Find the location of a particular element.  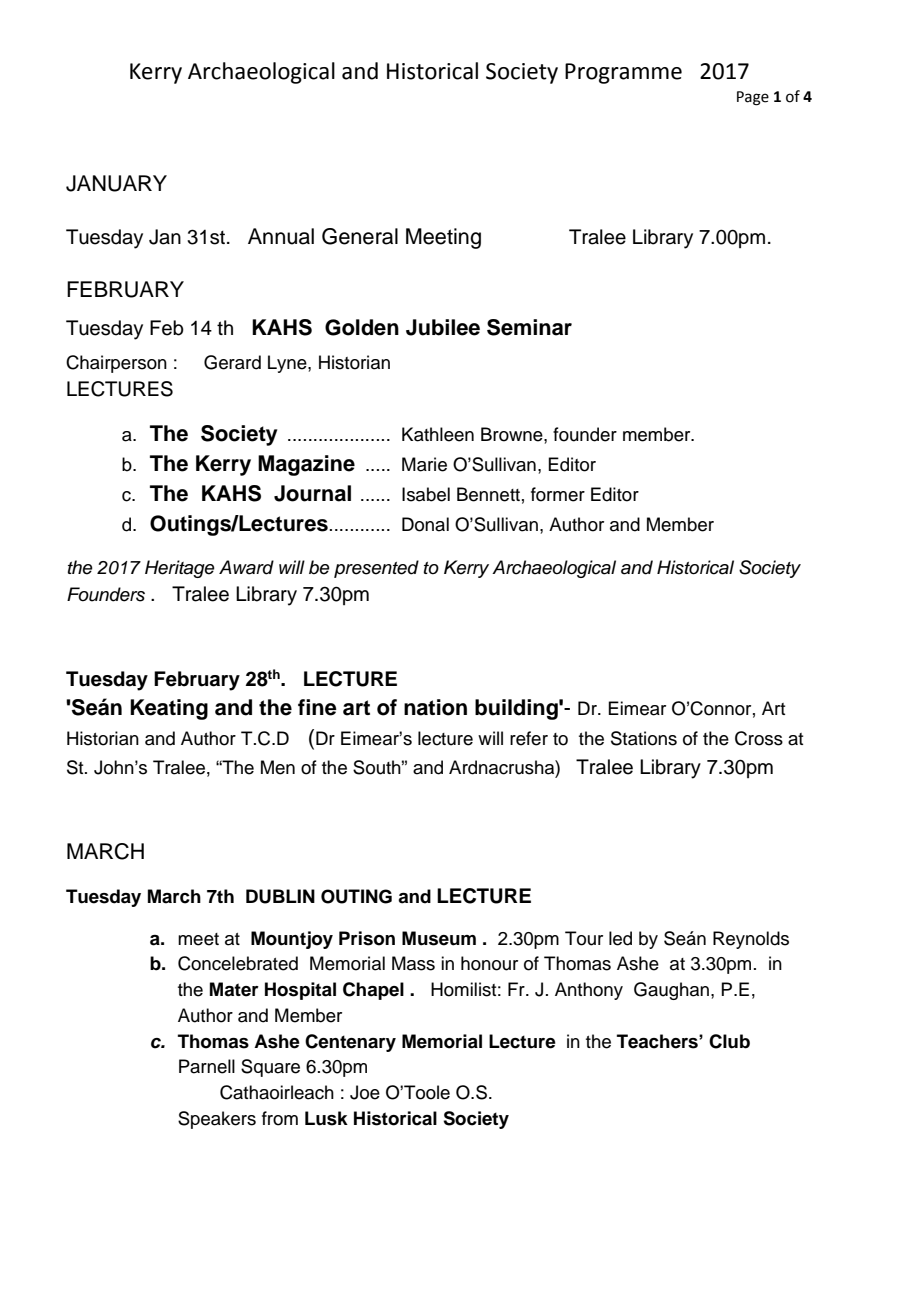

General is located at coordinates (360, 236).
